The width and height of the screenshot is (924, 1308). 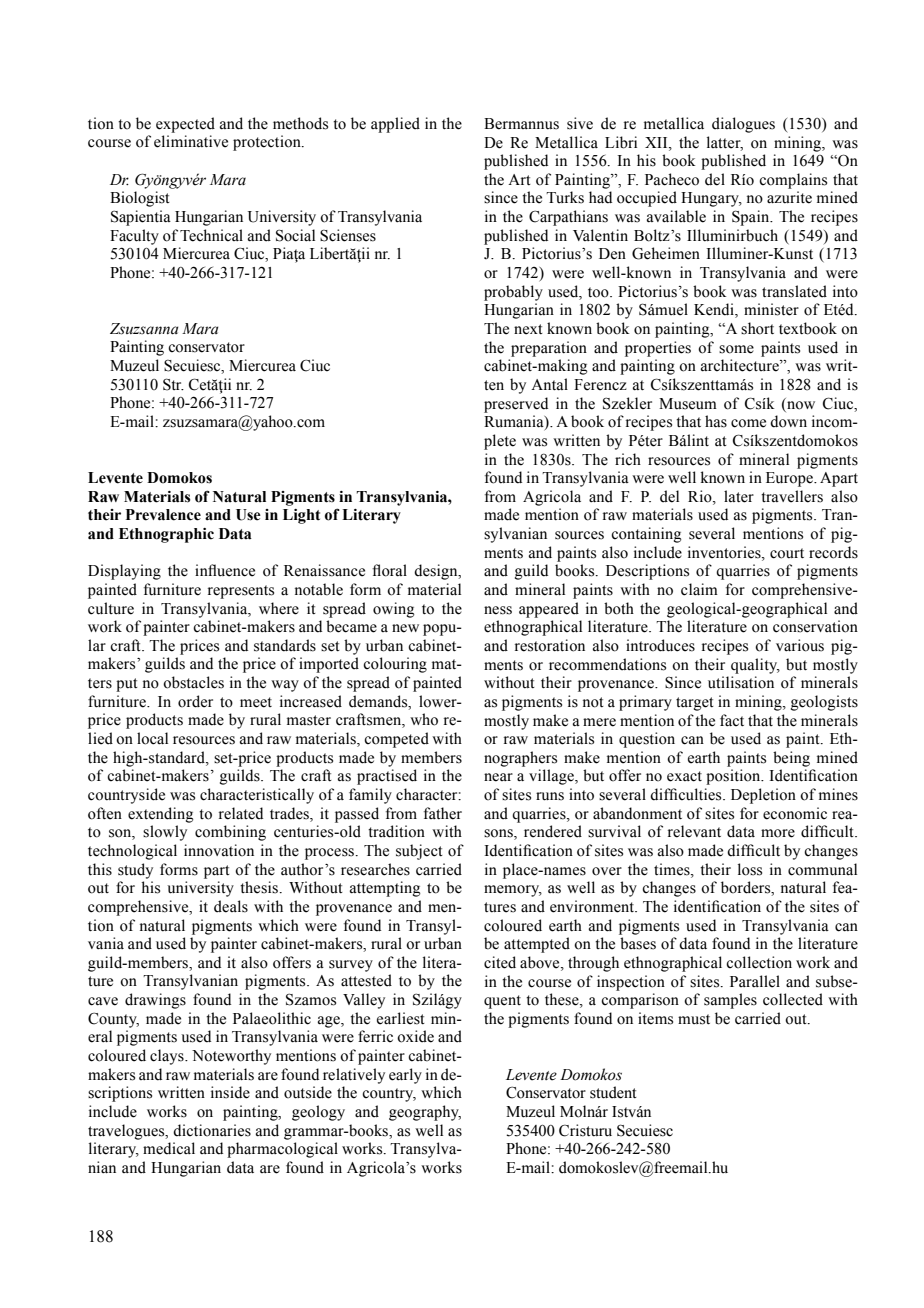 What do you see at coordinates (743, 125) in the screenshot?
I see `dialogues` at bounding box center [743, 125].
